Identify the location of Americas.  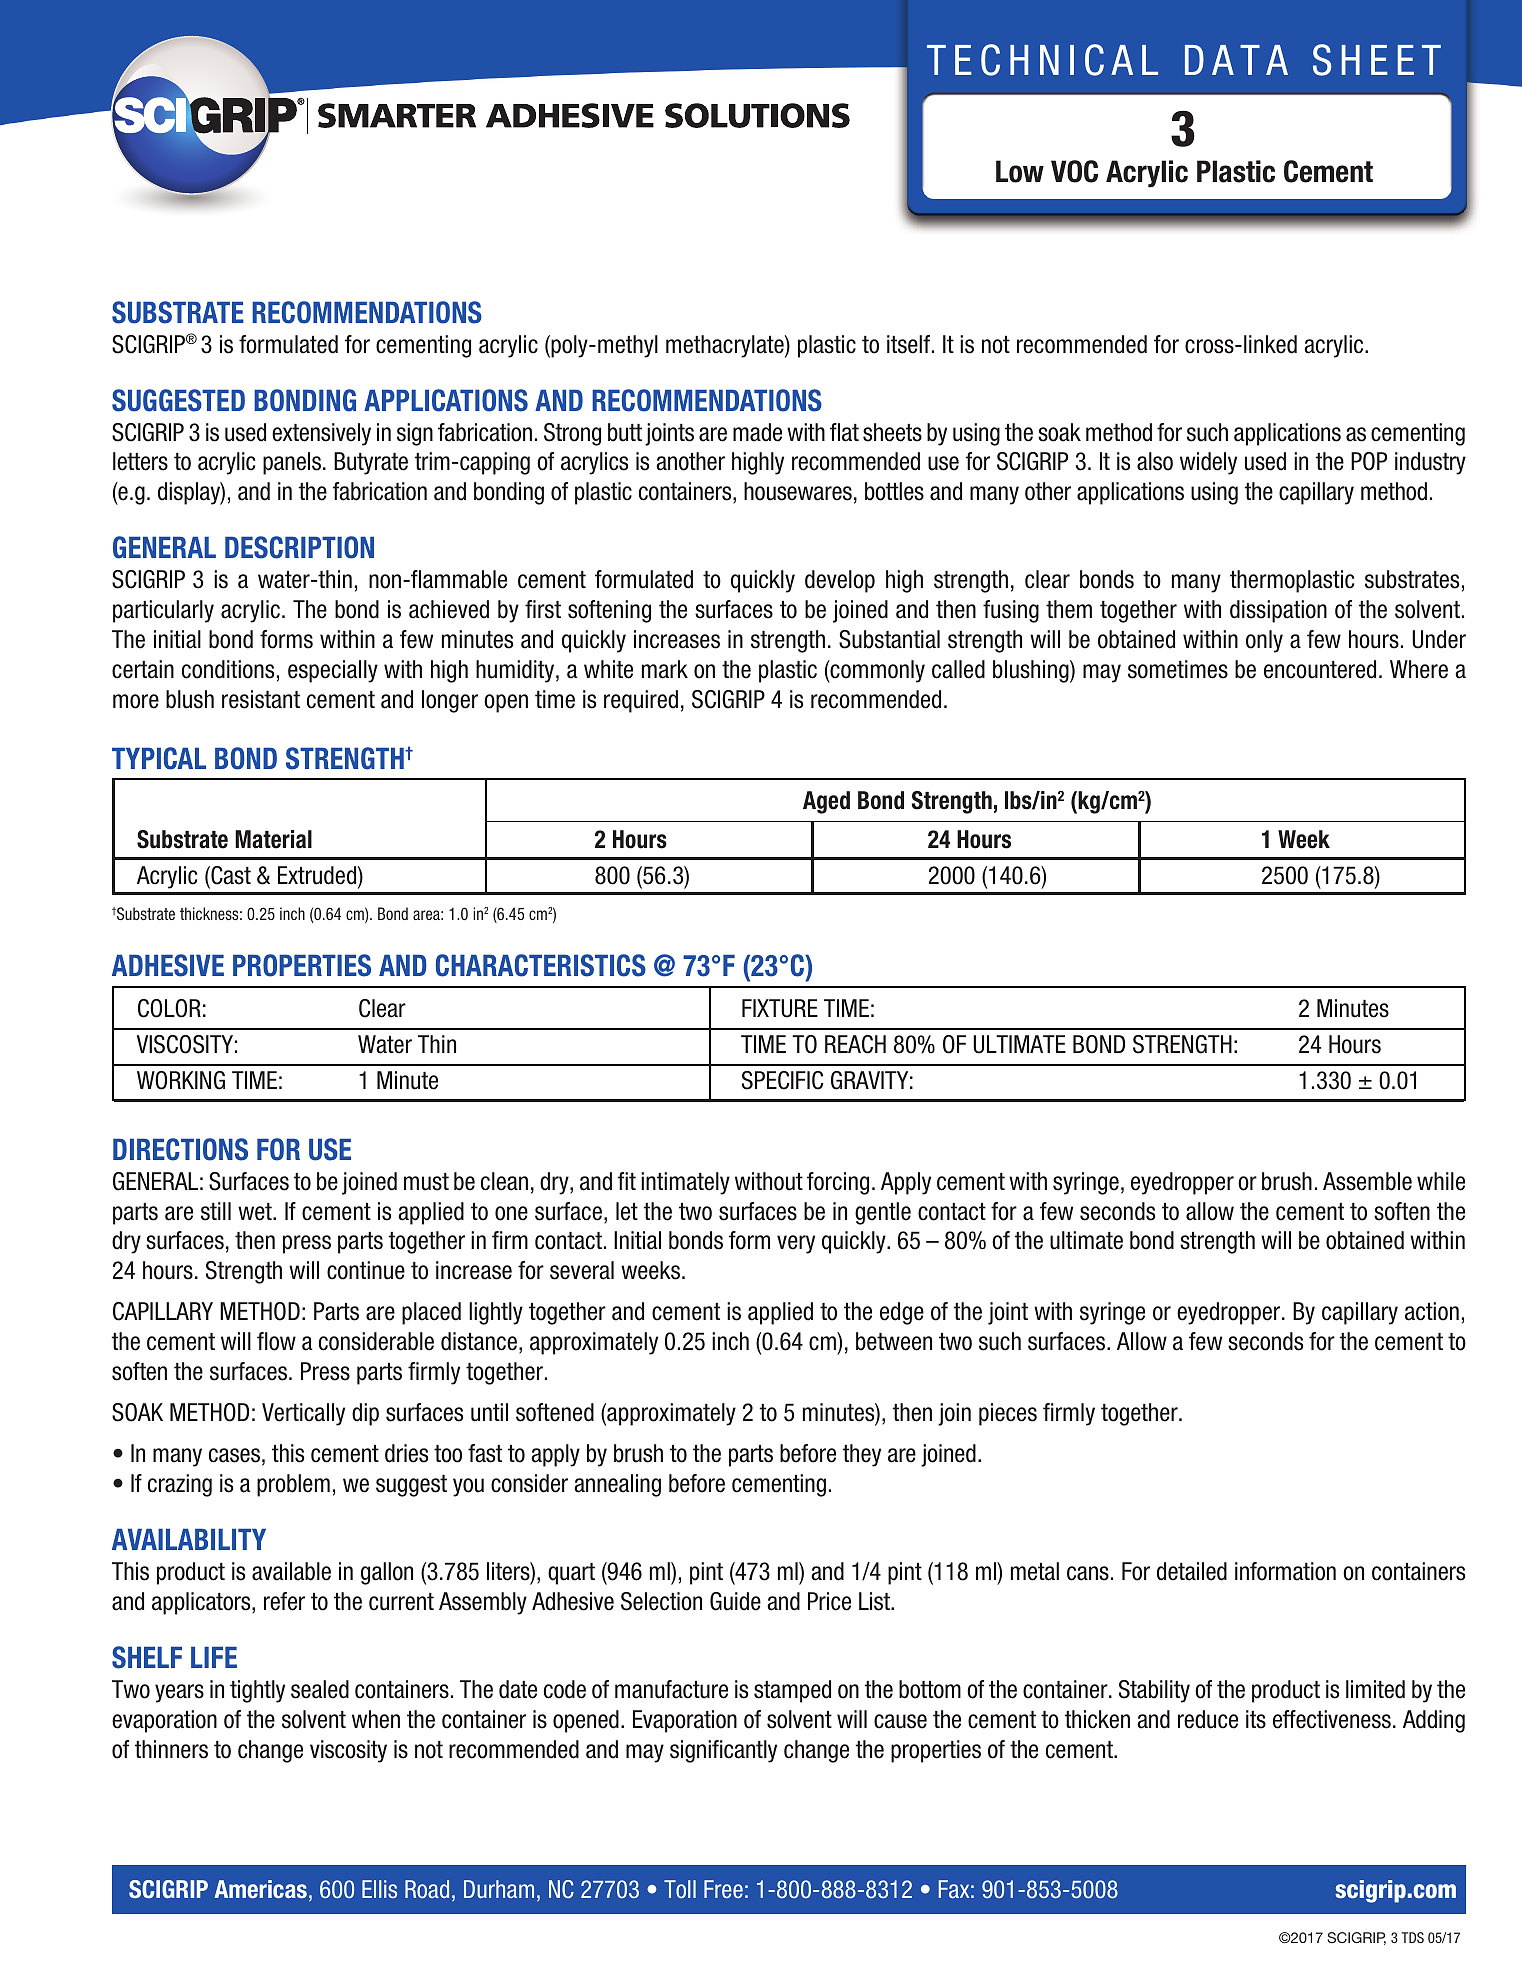
(260, 1889).
